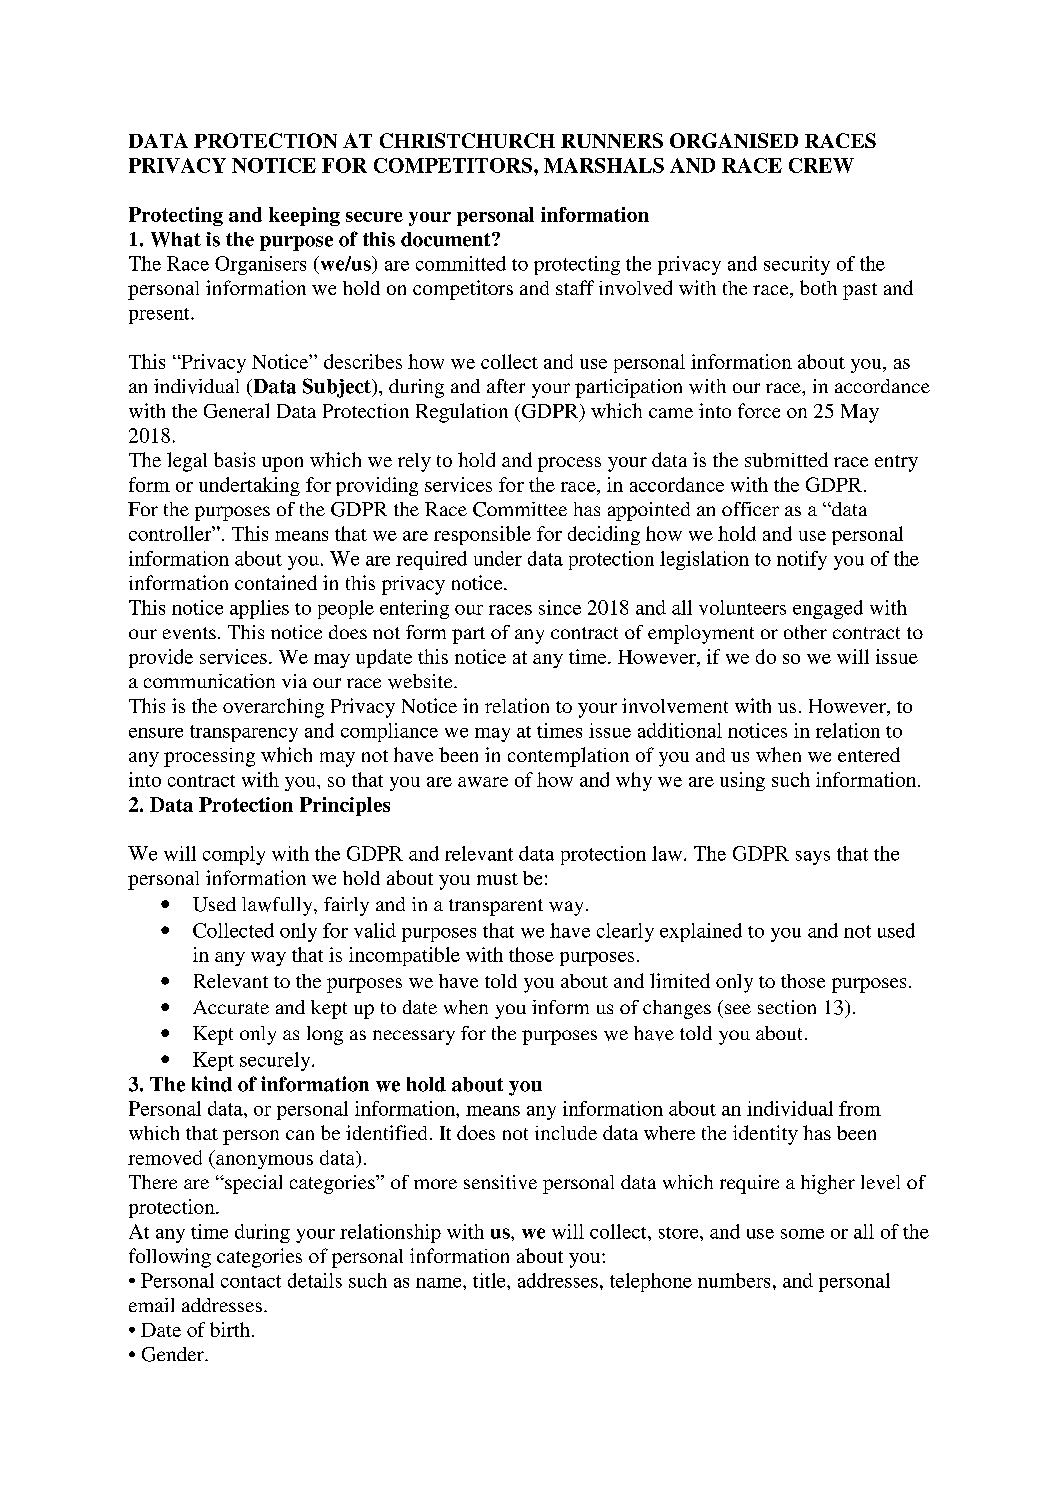 The width and height of the screenshot is (1060, 1500). Describe the element at coordinates (802, 560) in the screenshot. I see `notify` at that location.
